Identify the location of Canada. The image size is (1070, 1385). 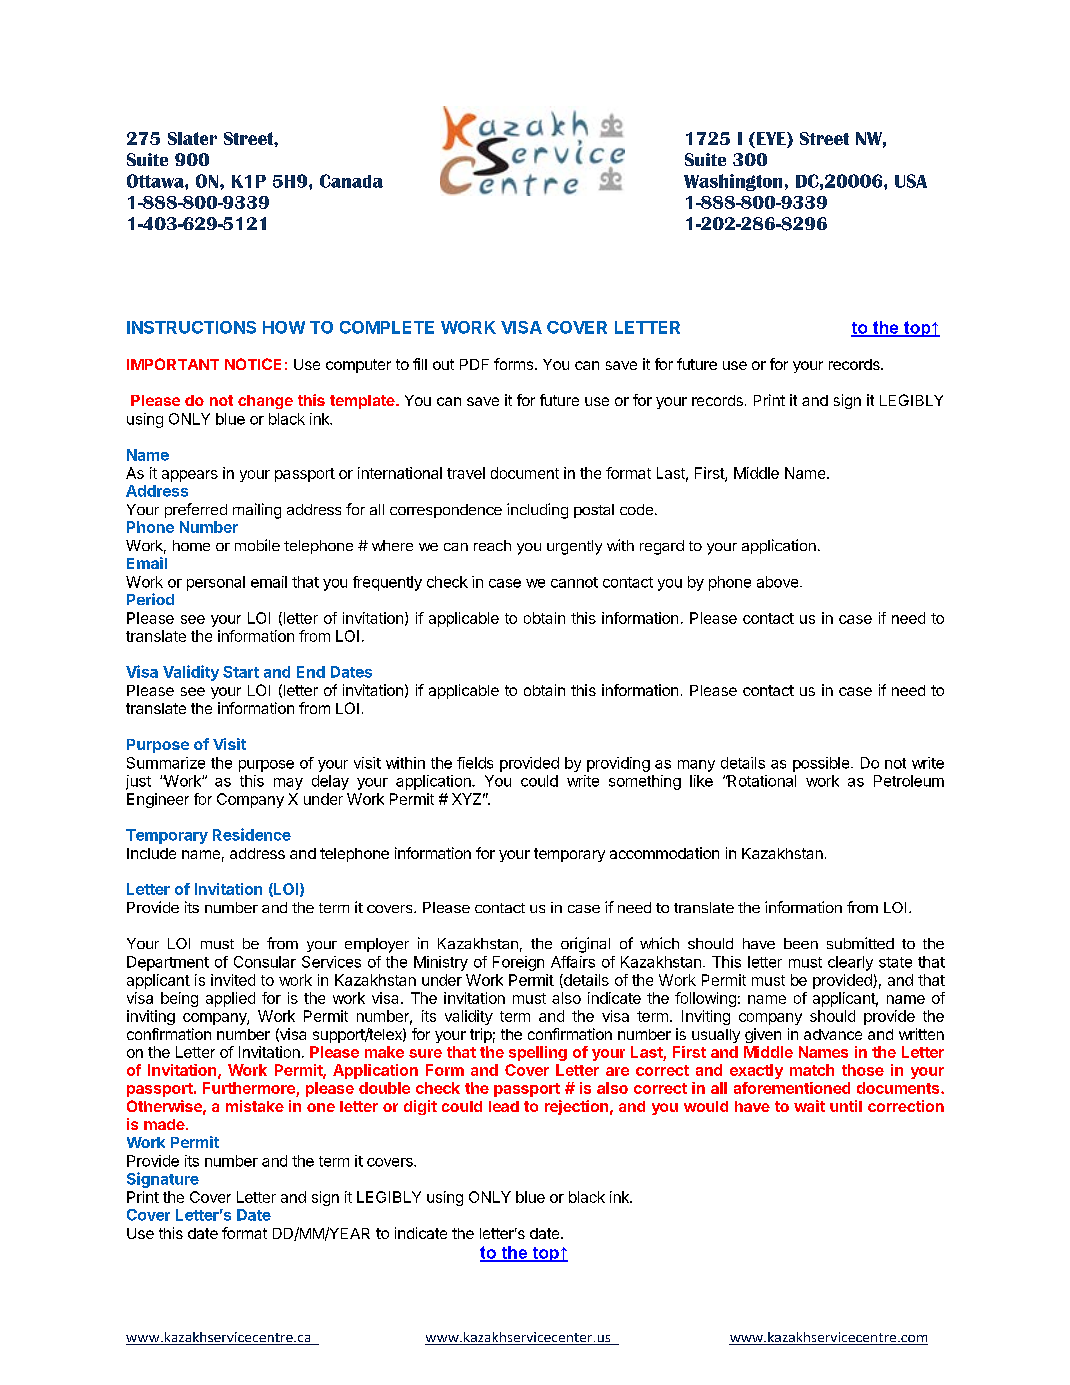
(351, 181).
